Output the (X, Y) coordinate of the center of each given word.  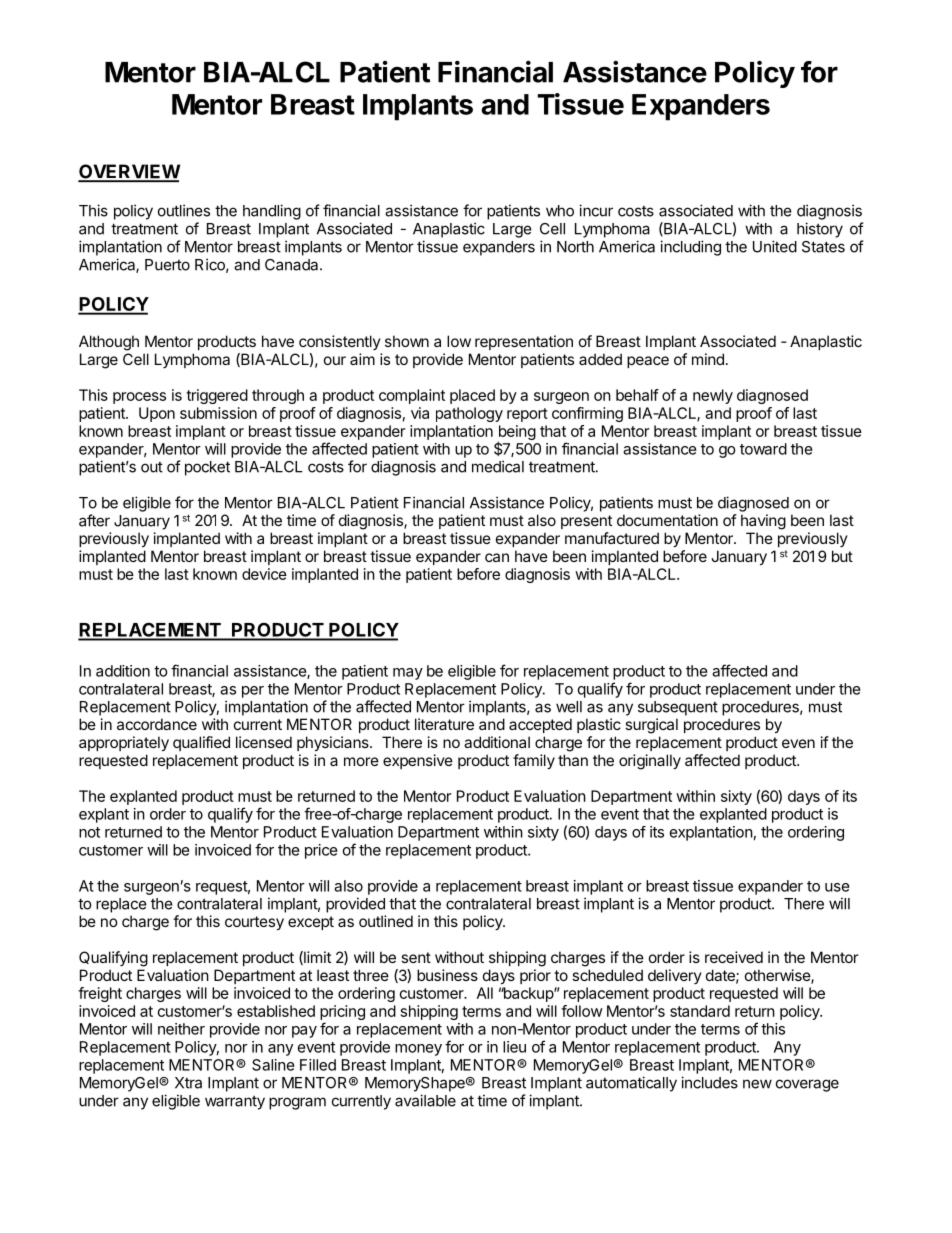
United (775, 246)
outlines (184, 210)
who (560, 211)
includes (709, 1082)
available (425, 1100)
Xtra (188, 1083)
